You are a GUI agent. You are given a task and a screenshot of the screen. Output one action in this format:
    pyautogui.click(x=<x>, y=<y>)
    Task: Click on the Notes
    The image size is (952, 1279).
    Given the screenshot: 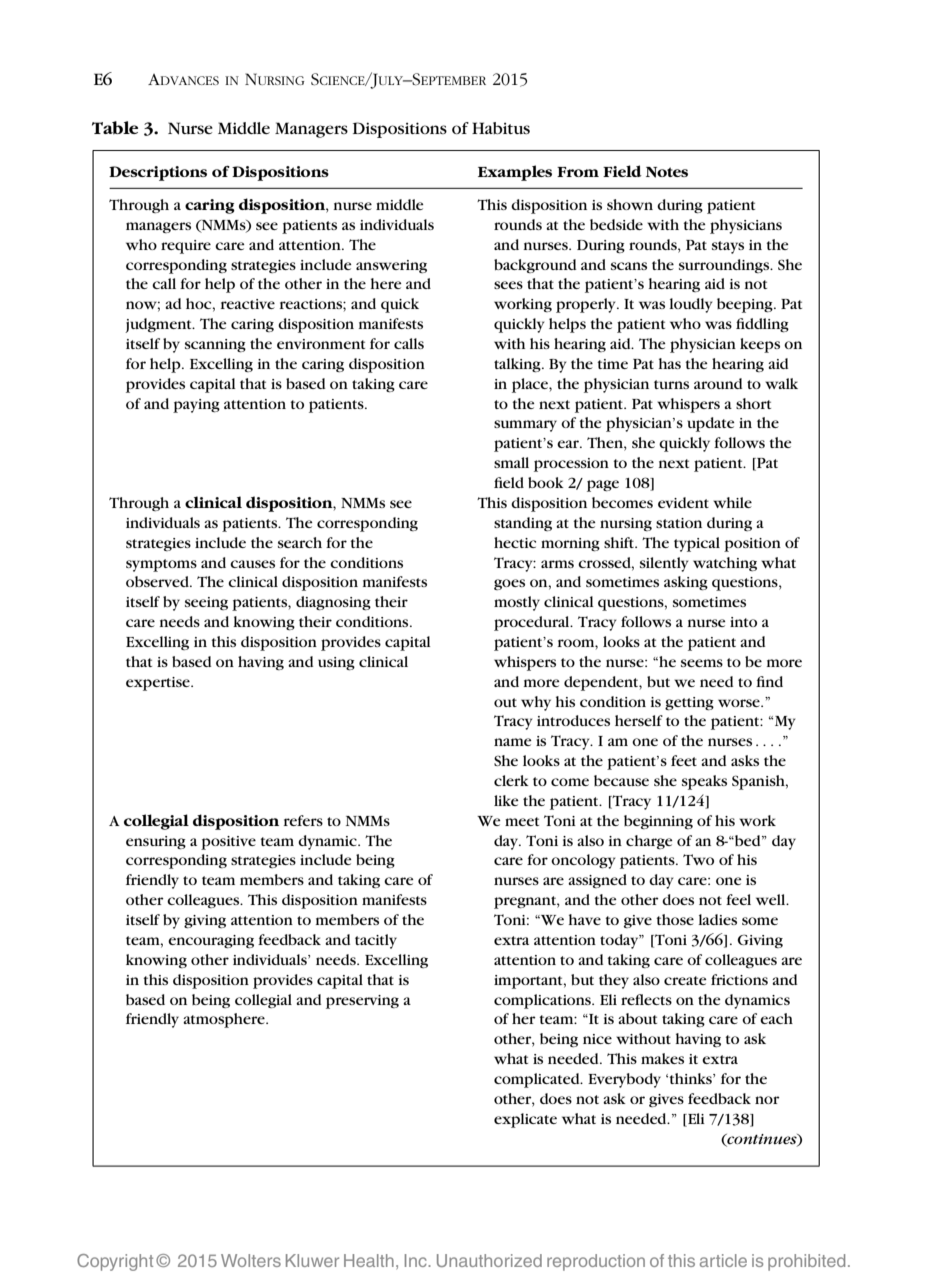 What is the action you would take?
    pyautogui.click(x=667, y=172)
